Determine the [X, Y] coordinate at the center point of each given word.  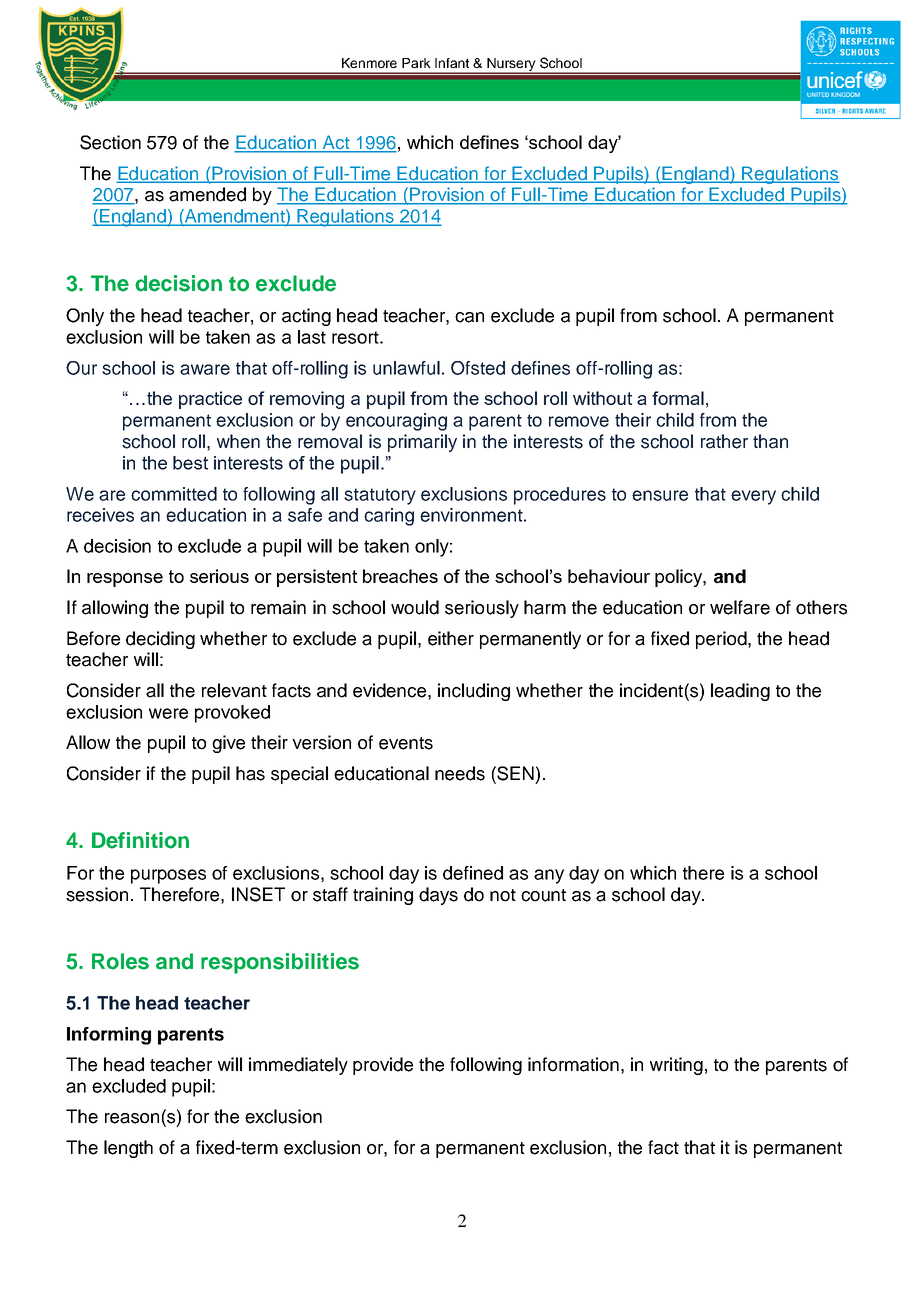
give [228, 744]
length [128, 1149]
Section [110, 142]
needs [460, 773]
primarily [422, 443]
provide [383, 1066]
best [190, 463]
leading [740, 692]
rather [724, 441]
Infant [452, 63]
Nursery [512, 66]
